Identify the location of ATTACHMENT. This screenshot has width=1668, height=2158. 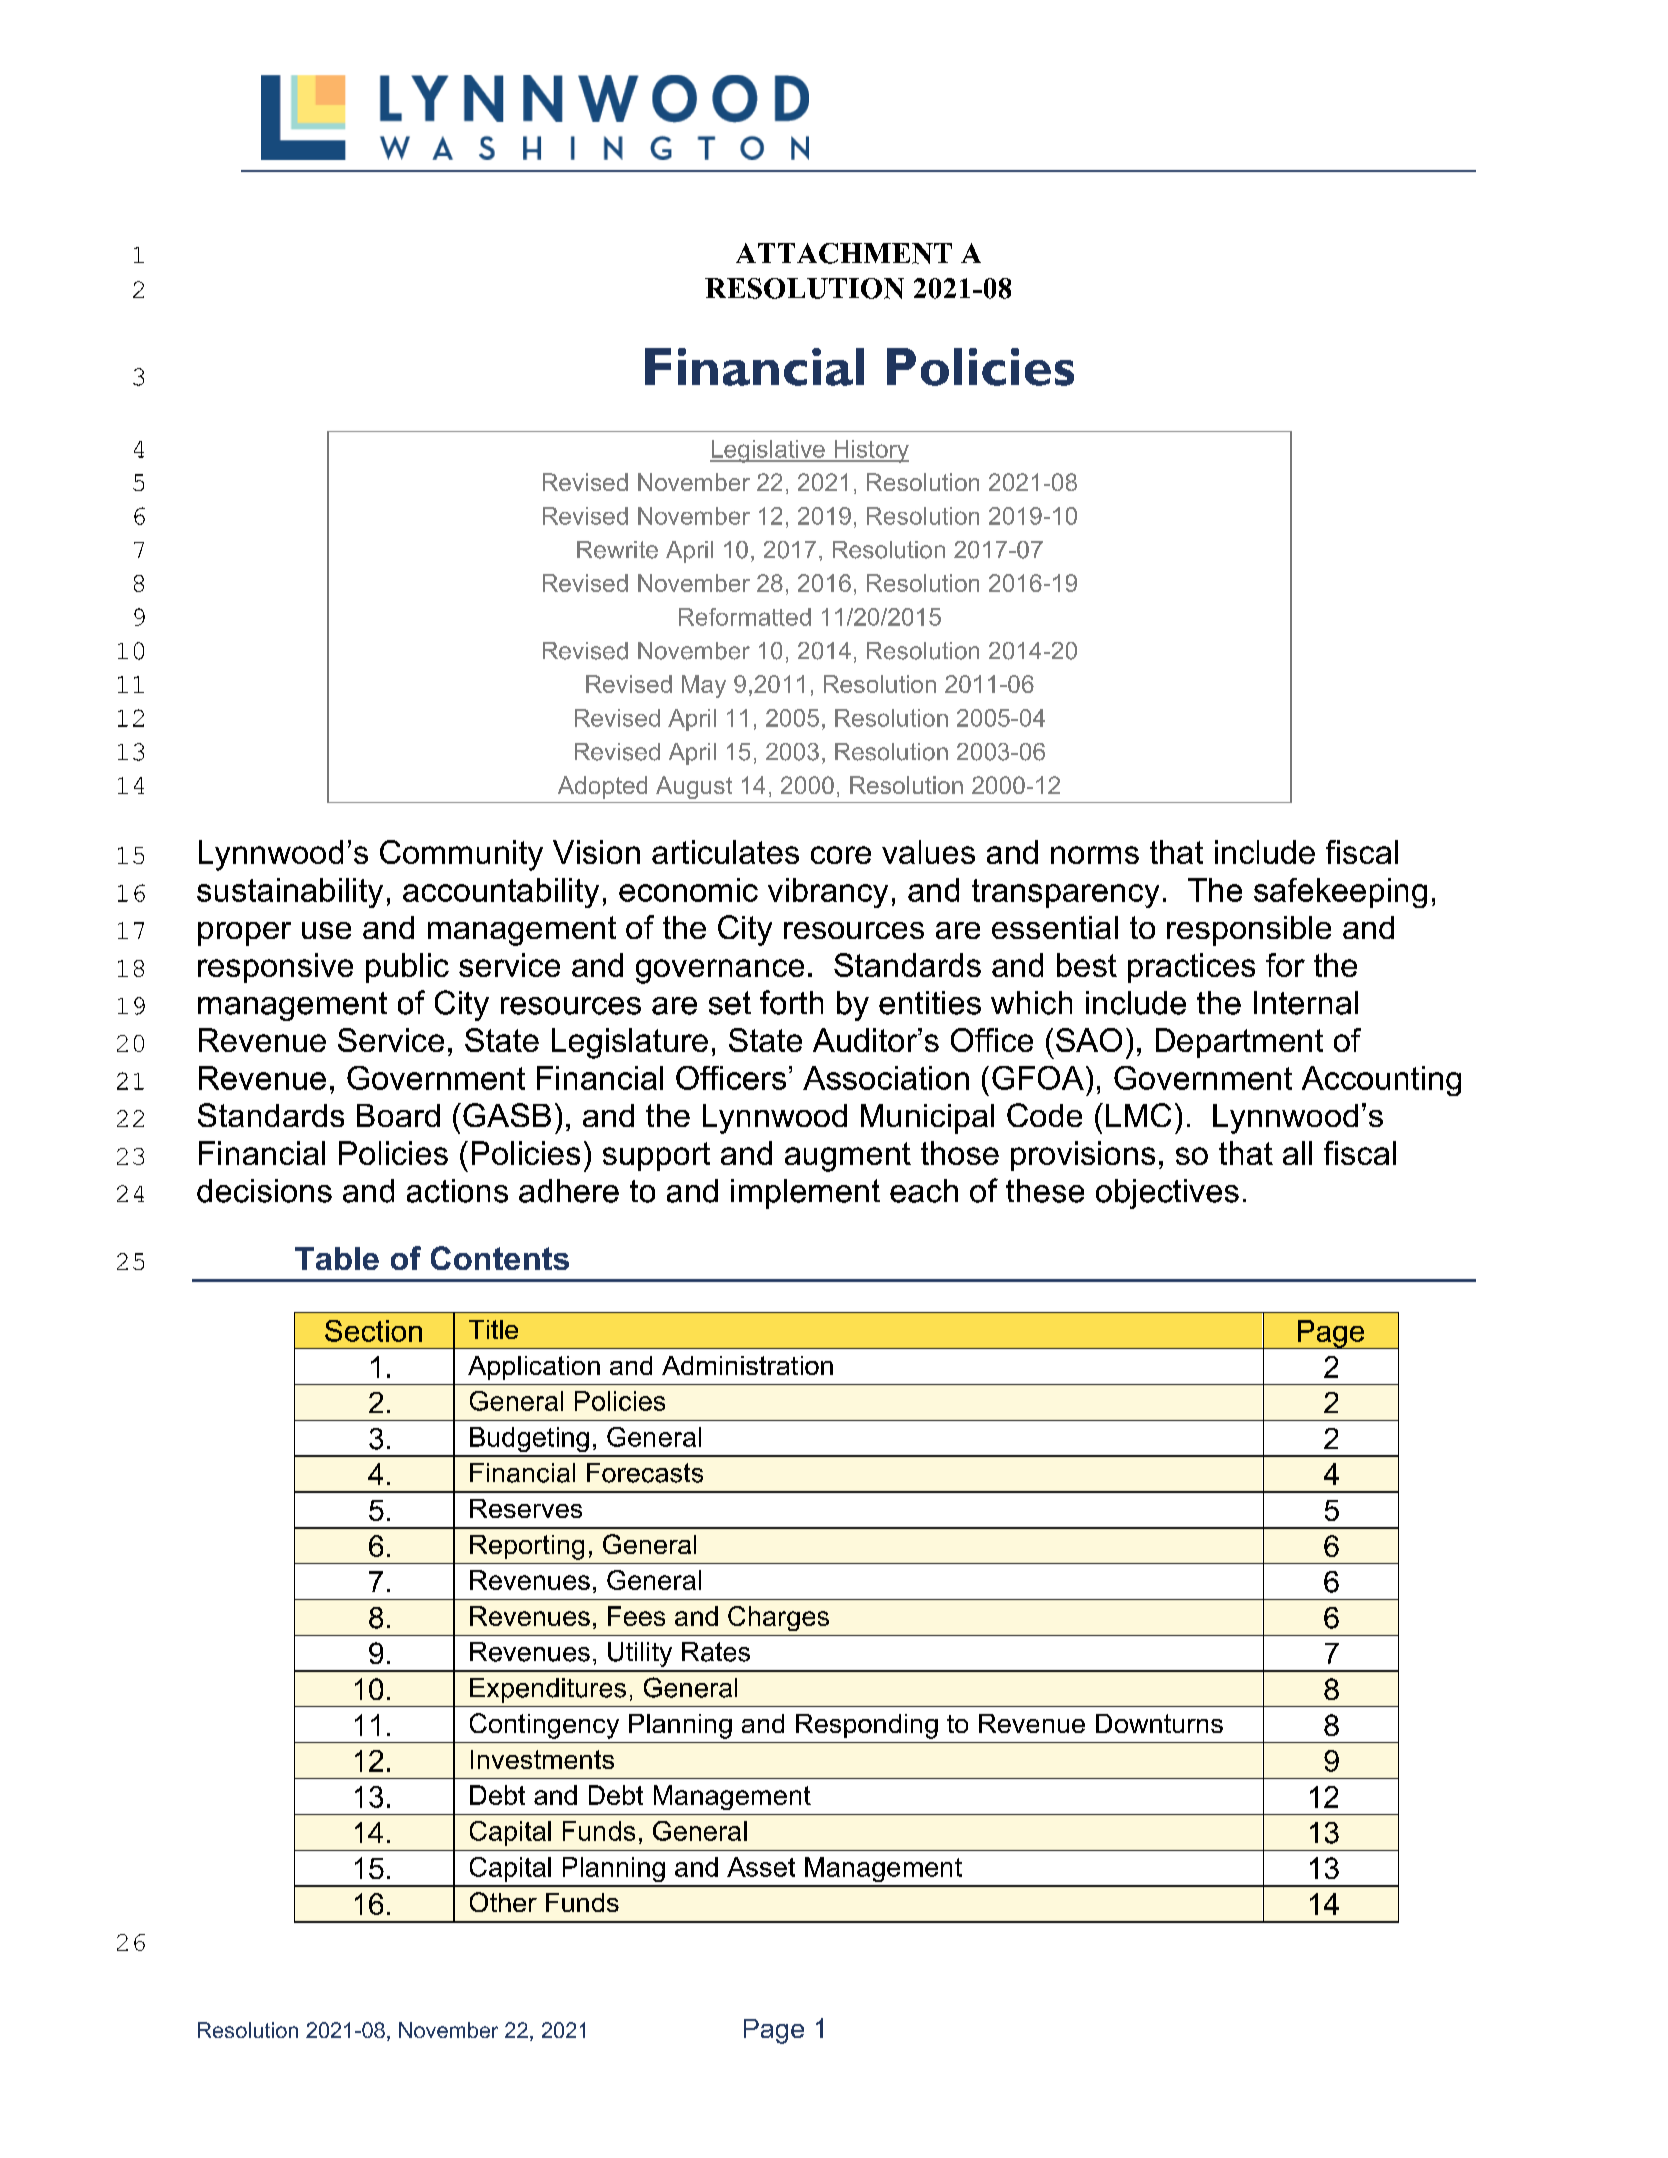
(844, 253).
